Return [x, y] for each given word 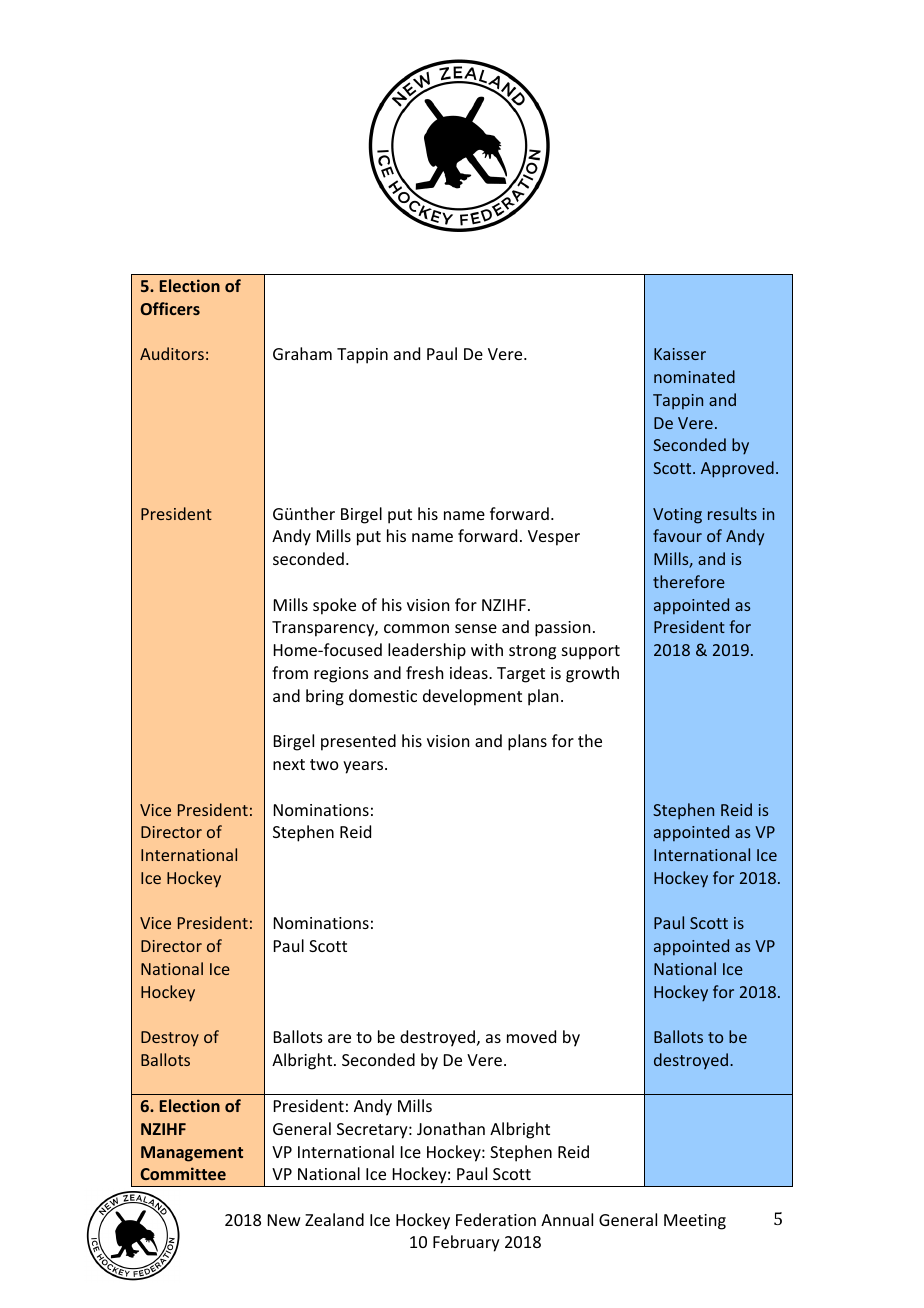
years [364, 767]
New [284, 1220]
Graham [302, 353]
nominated [694, 376]
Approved [737, 469]
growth [592, 674]
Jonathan [451, 1128]
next [289, 764]
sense [476, 628]
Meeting [695, 1222]
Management [192, 1154]
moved [531, 1036]
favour [677, 535]
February [466, 1243]
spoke [334, 606]
